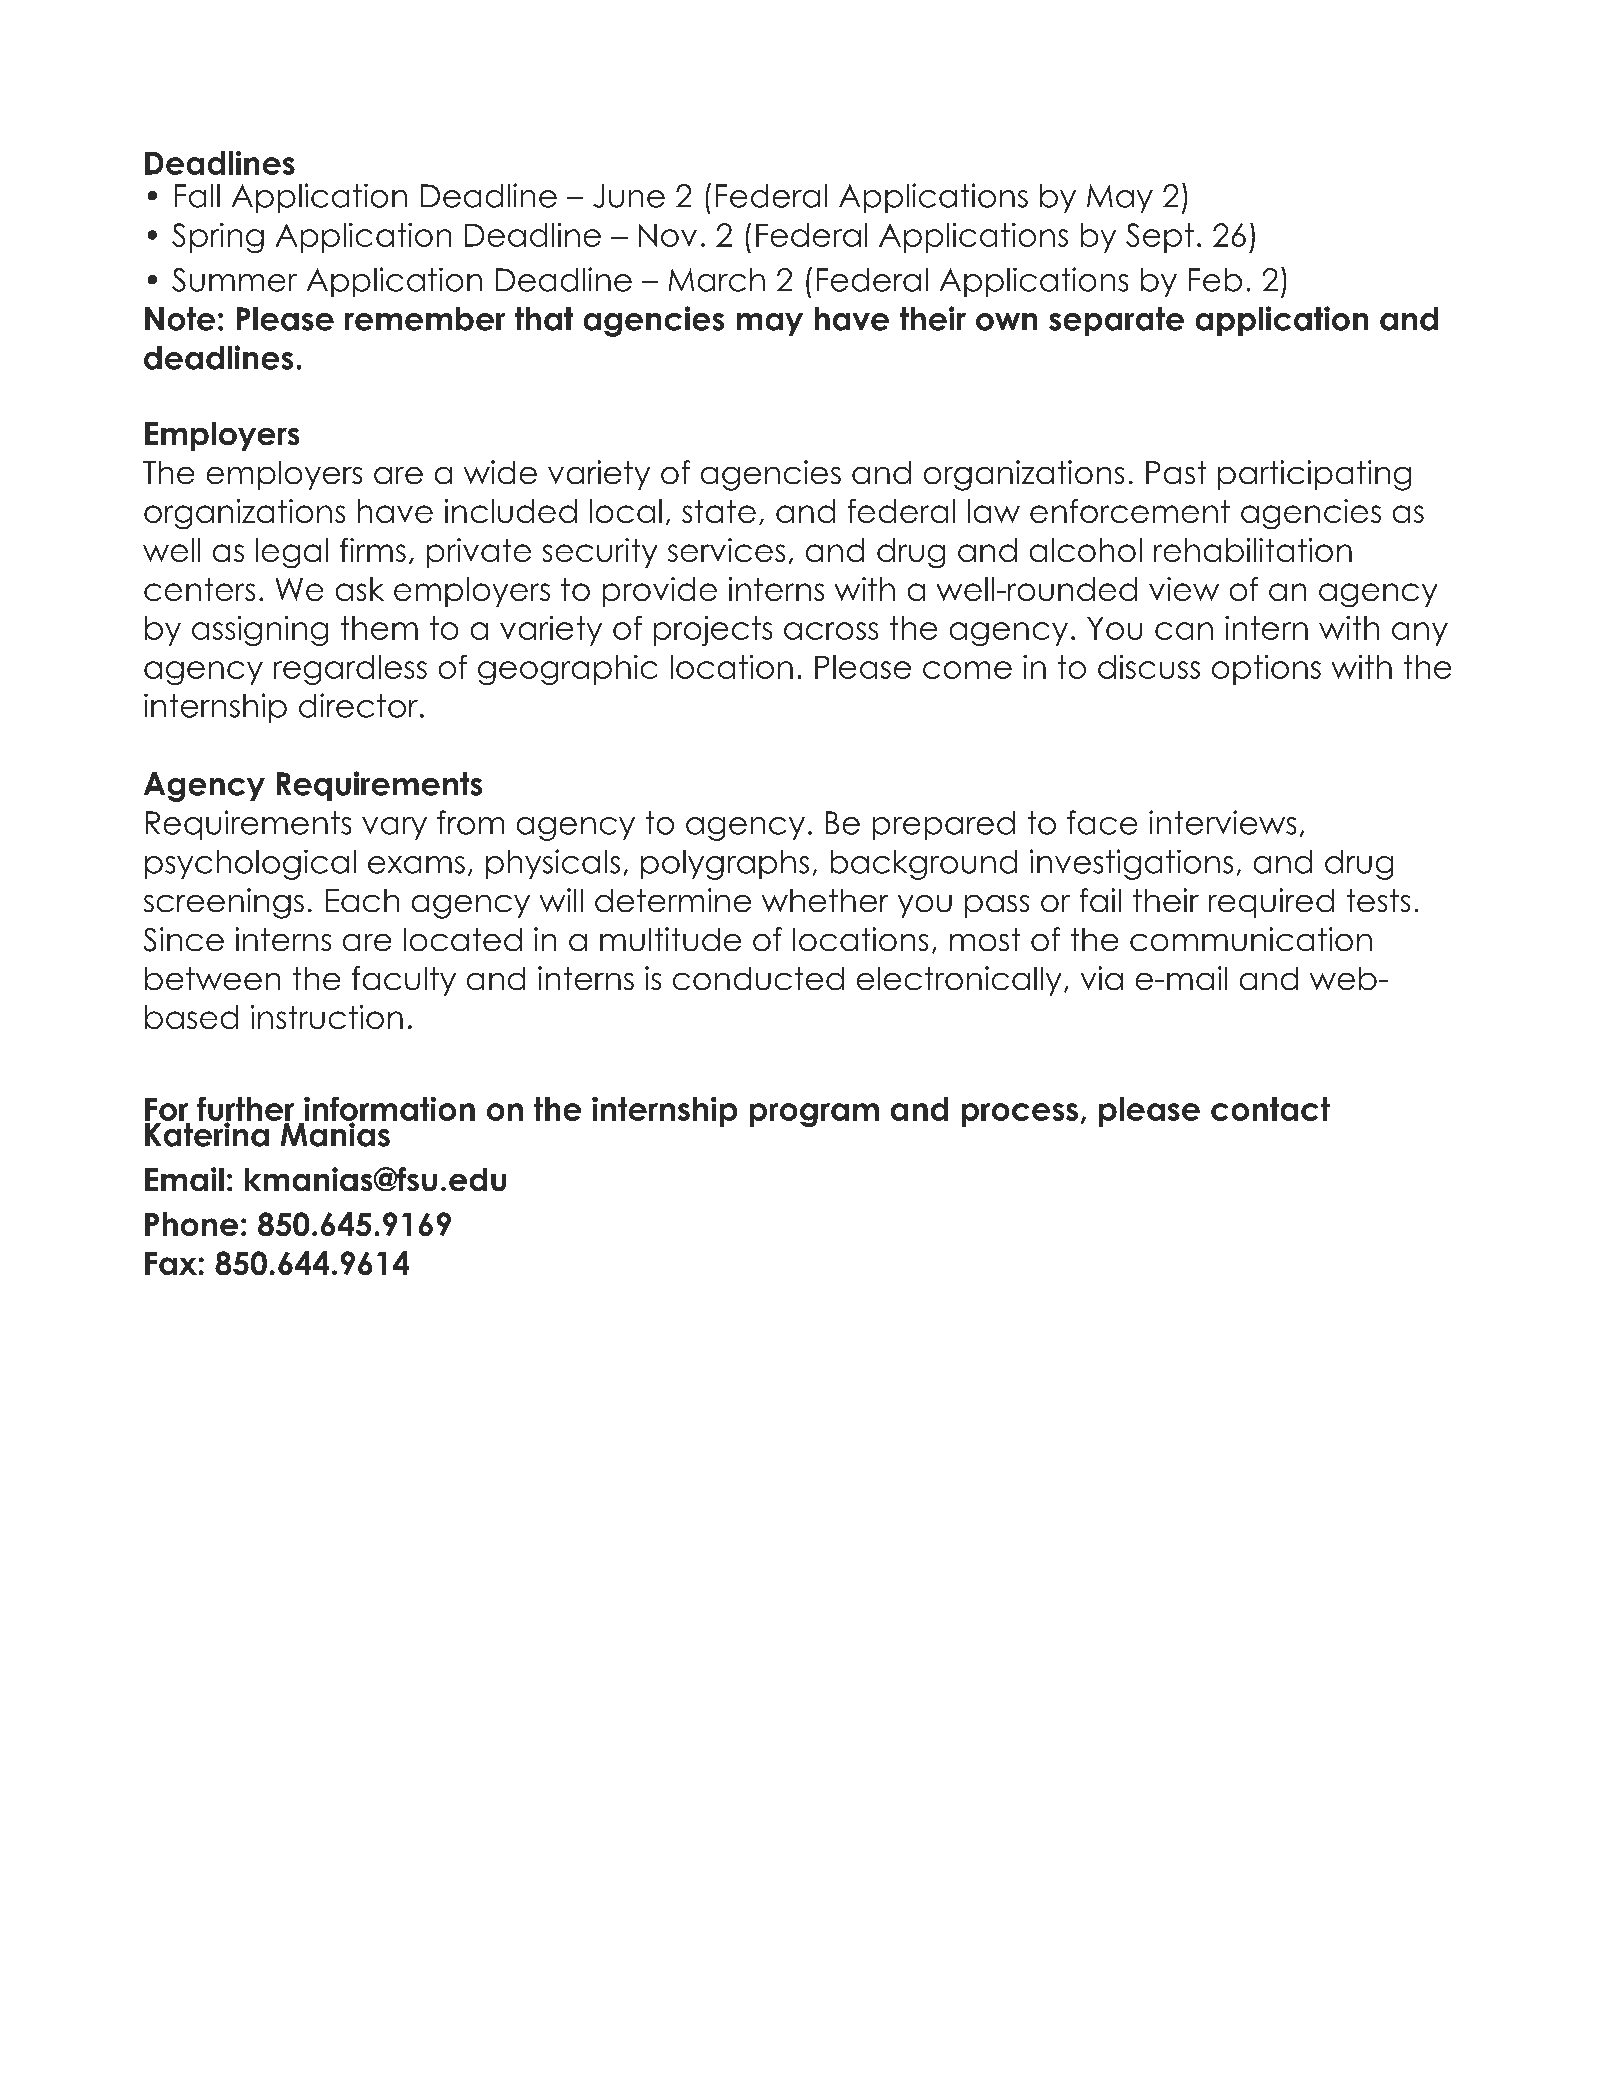 The width and height of the page is (1618, 2094). What do you see at coordinates (825, 900) in the page?
I see `whether` at bounding box center [825, 900].
